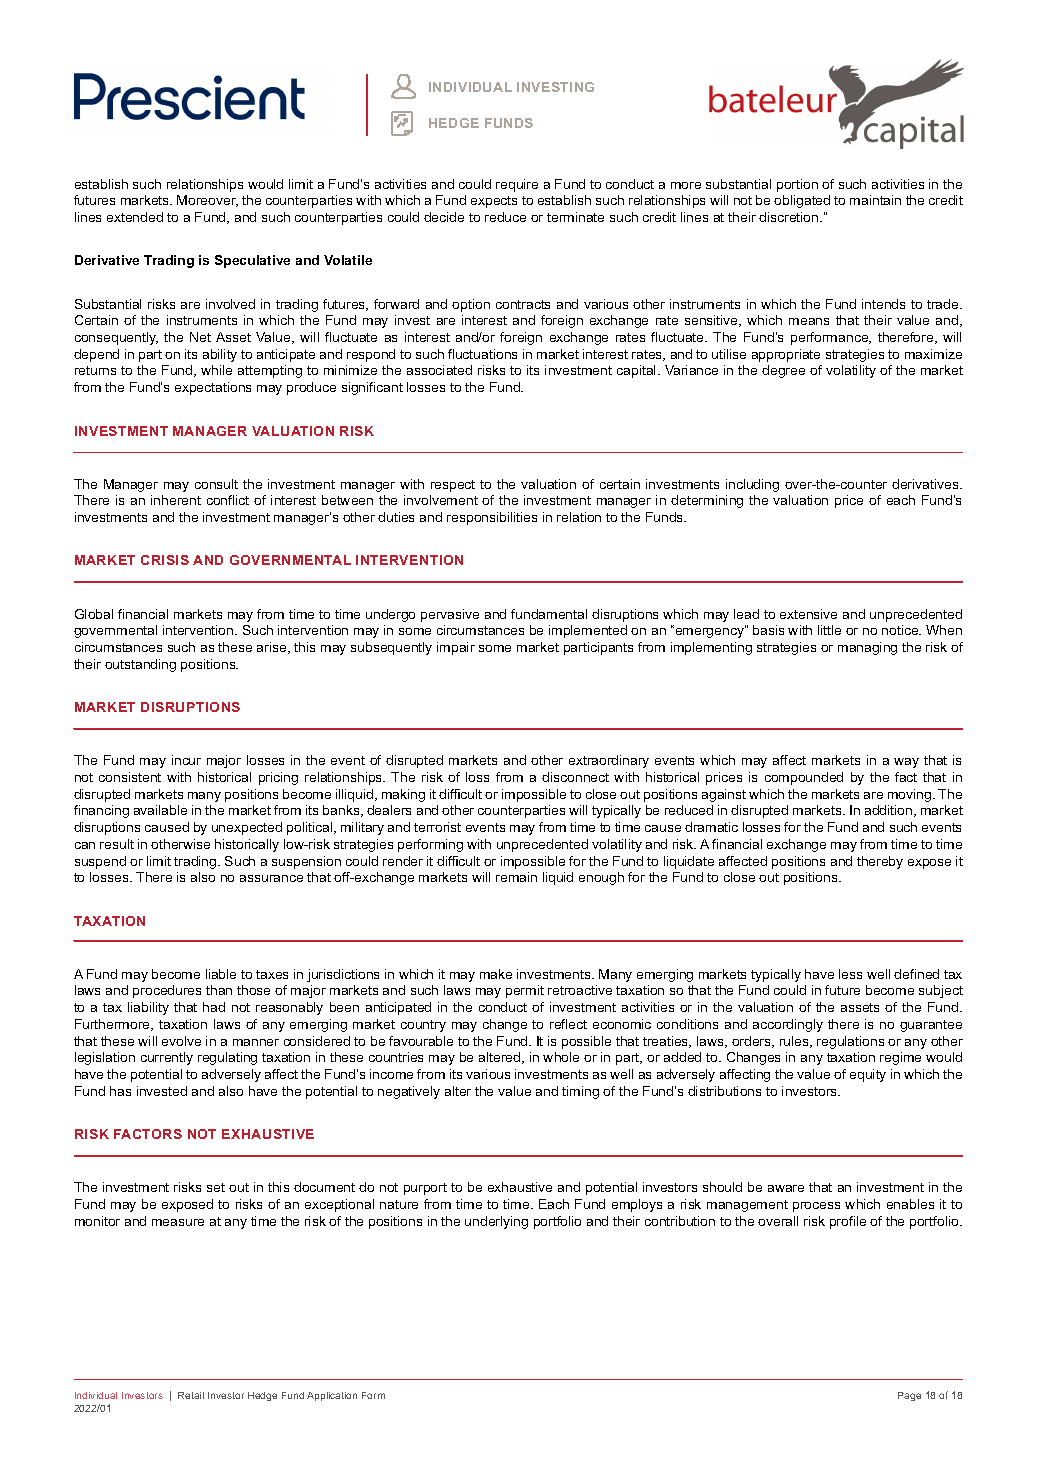 Image resolution: width=1037 pixels, height=1466 pixels. Describe the element at coordinates (135, 217) in the document. I see `extended` at that location.
